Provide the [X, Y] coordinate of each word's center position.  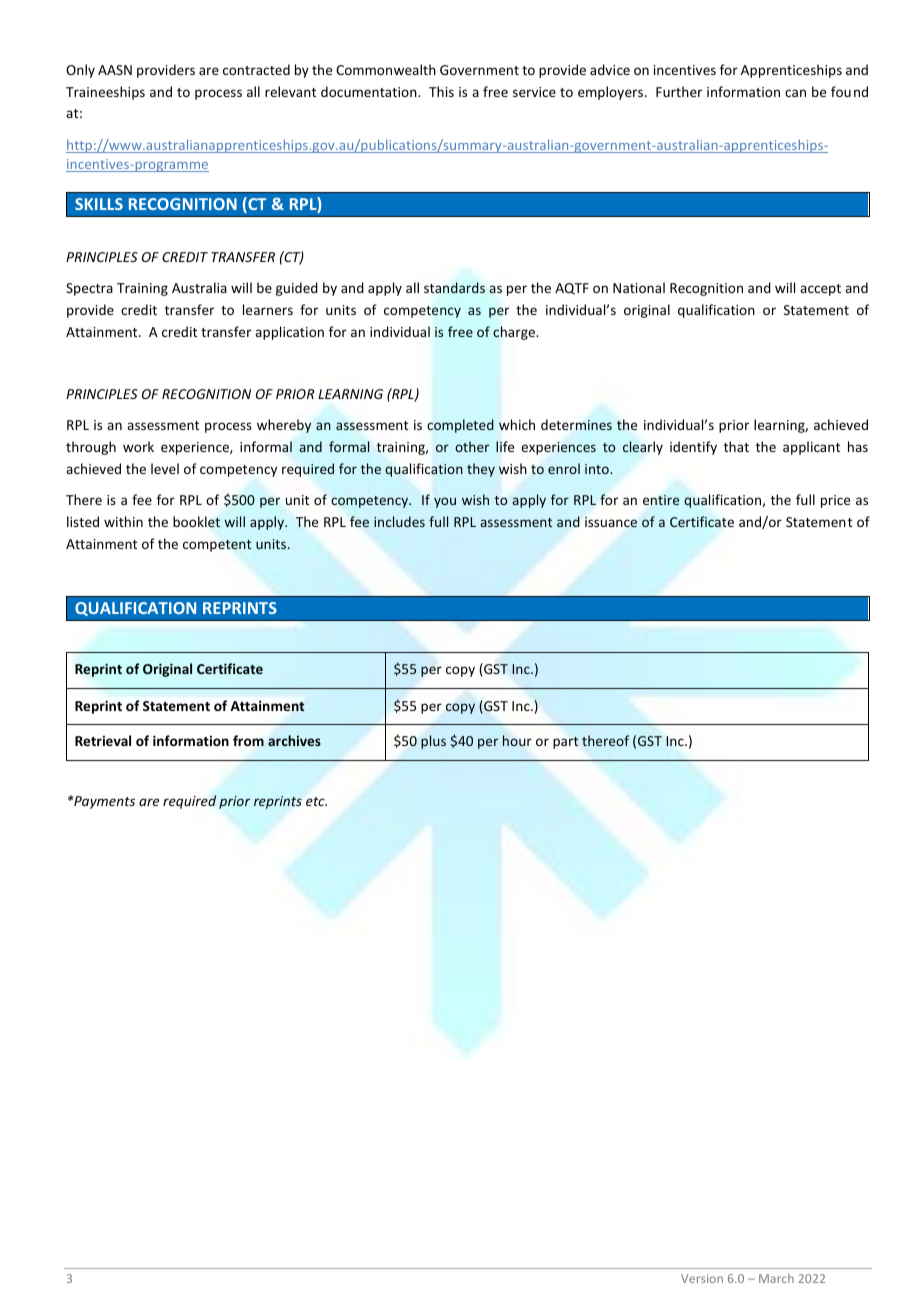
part [566, 743]
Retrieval [103, 740]
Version [702, 1278]
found [849, 91]
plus [433, 742]
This [441, 91]
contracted [256, 69]
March [776, 1278]
